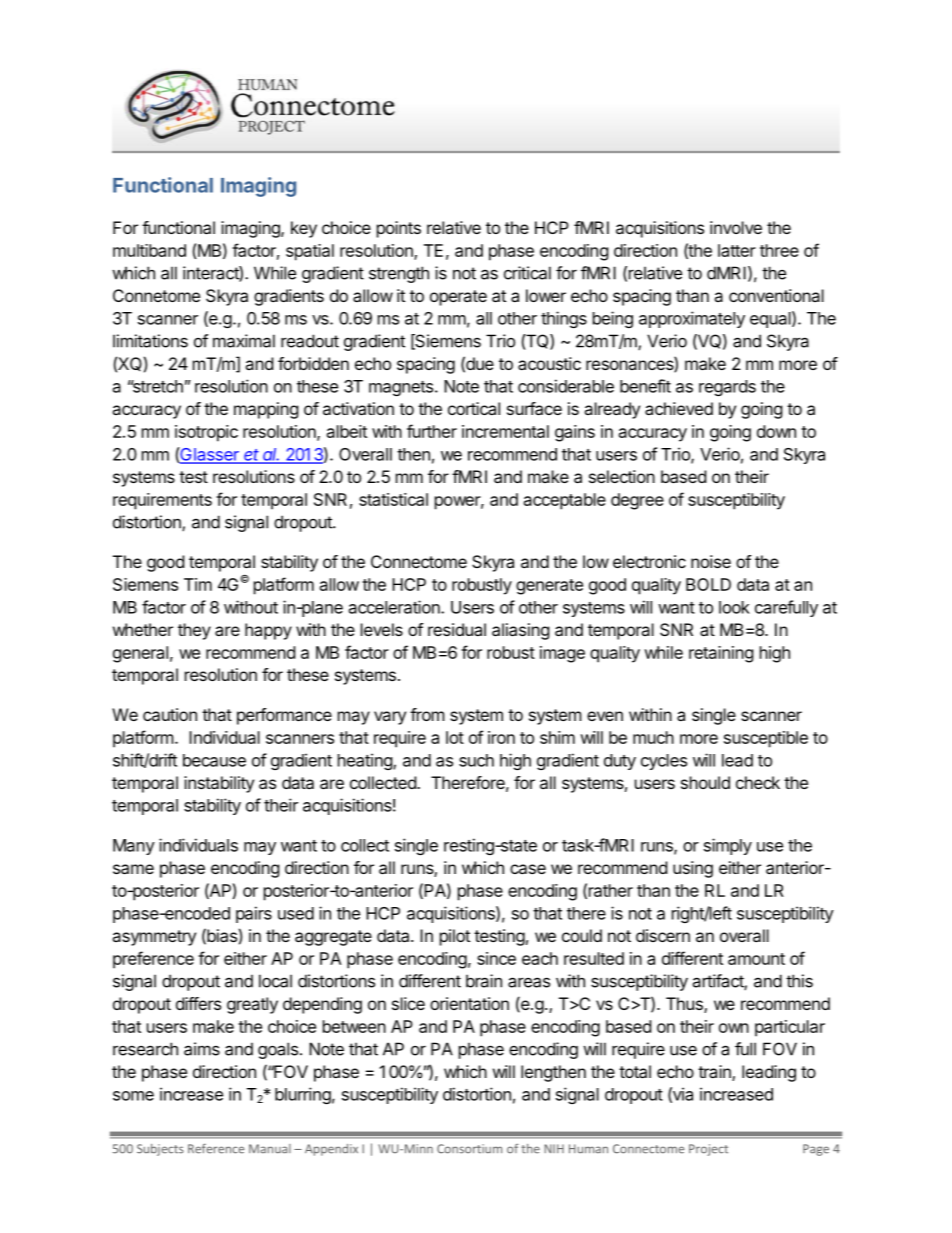  Describe the element at coordinates (170, 714) in the screenshot. I see `caution` at that location.
